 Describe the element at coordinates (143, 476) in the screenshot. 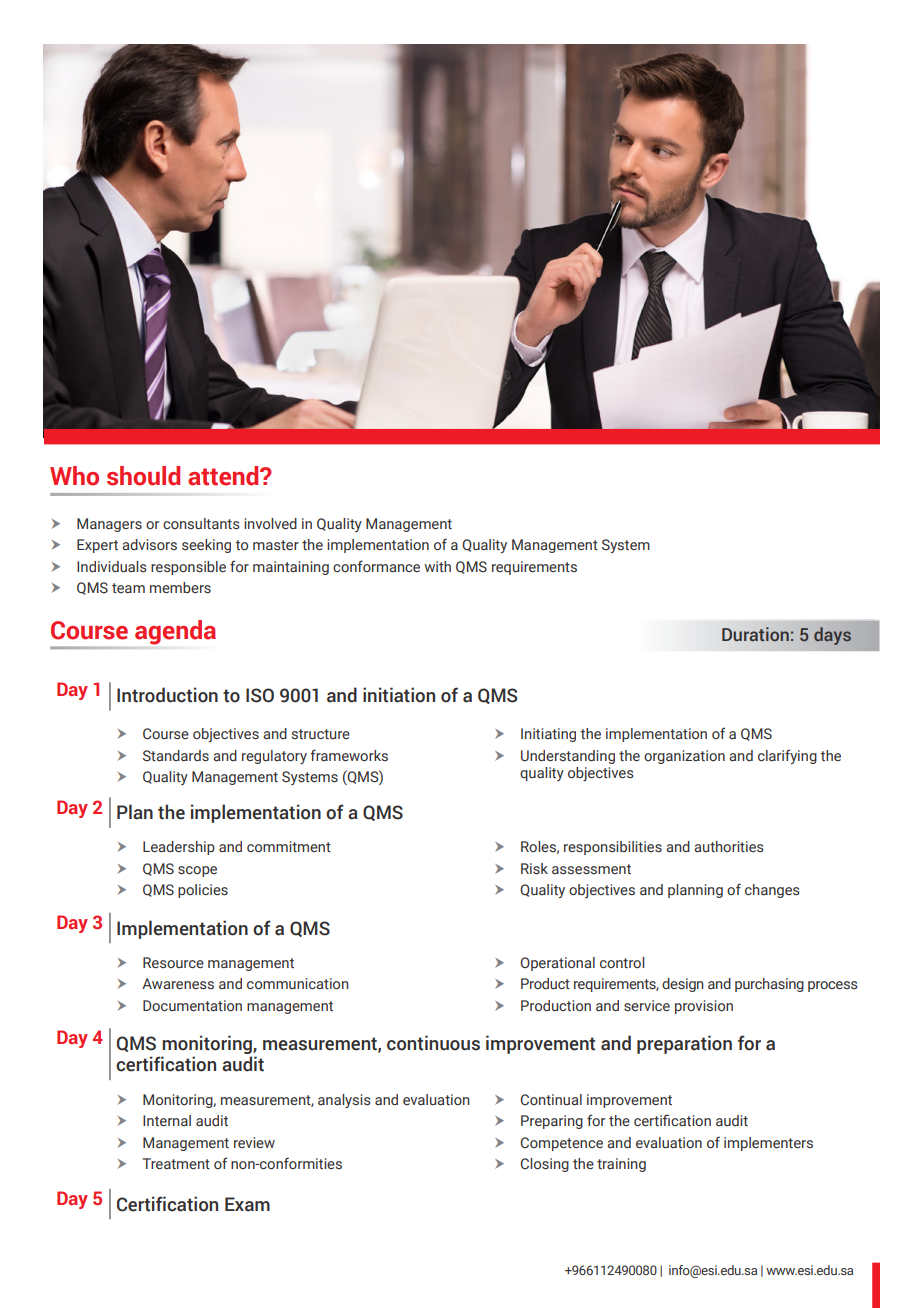

I see `should` at that location.
